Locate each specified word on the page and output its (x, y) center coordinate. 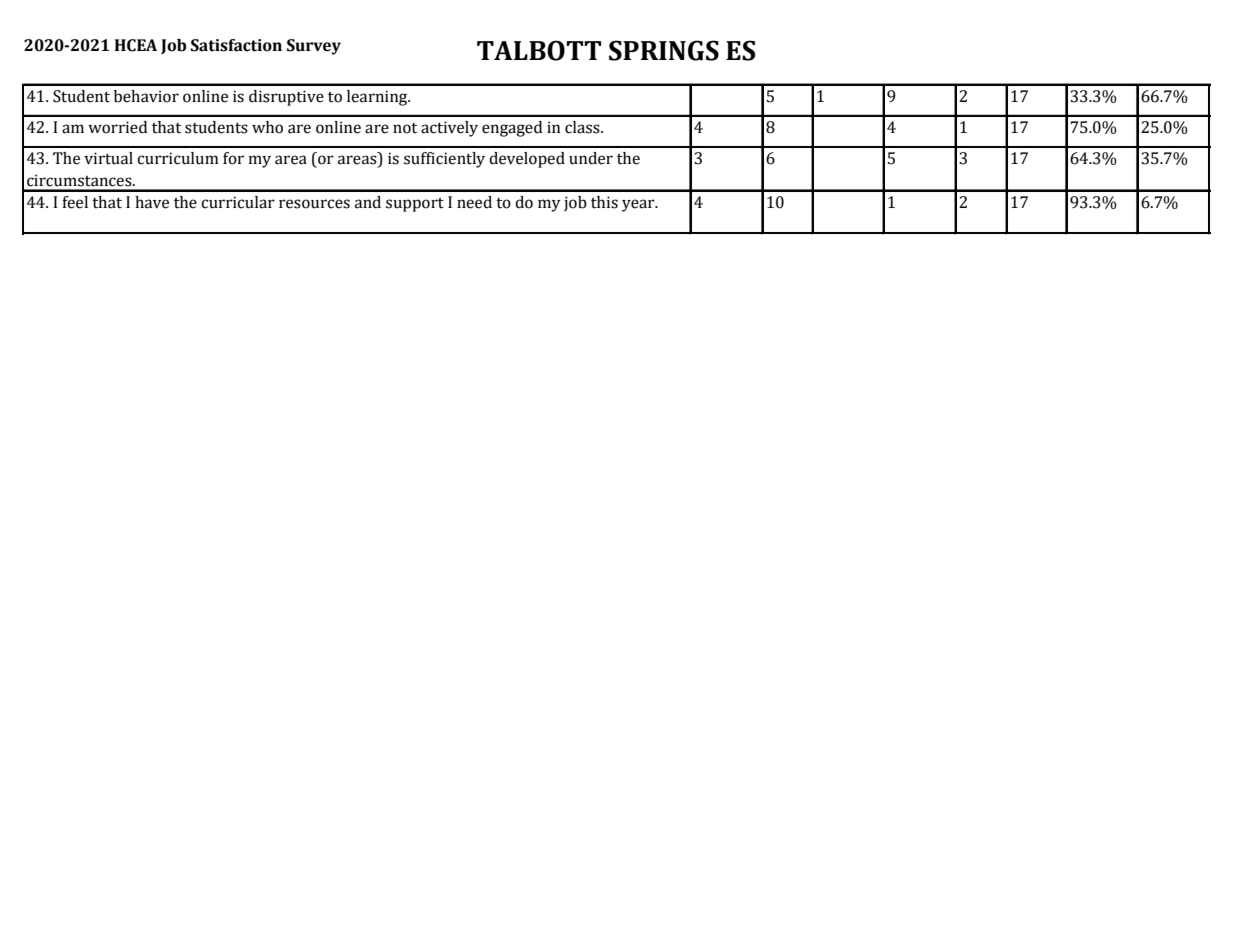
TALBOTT (539, 50)
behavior (146, 96)
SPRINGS (664, 50)
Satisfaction (236, 45)
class (583, 127)
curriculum (178, 158)
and (368, 202)
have (152, 202)
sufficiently (444, 160)
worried (117, 127)
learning (378, 98)
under (591, 158)
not (405, 128)
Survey (314, 47)
